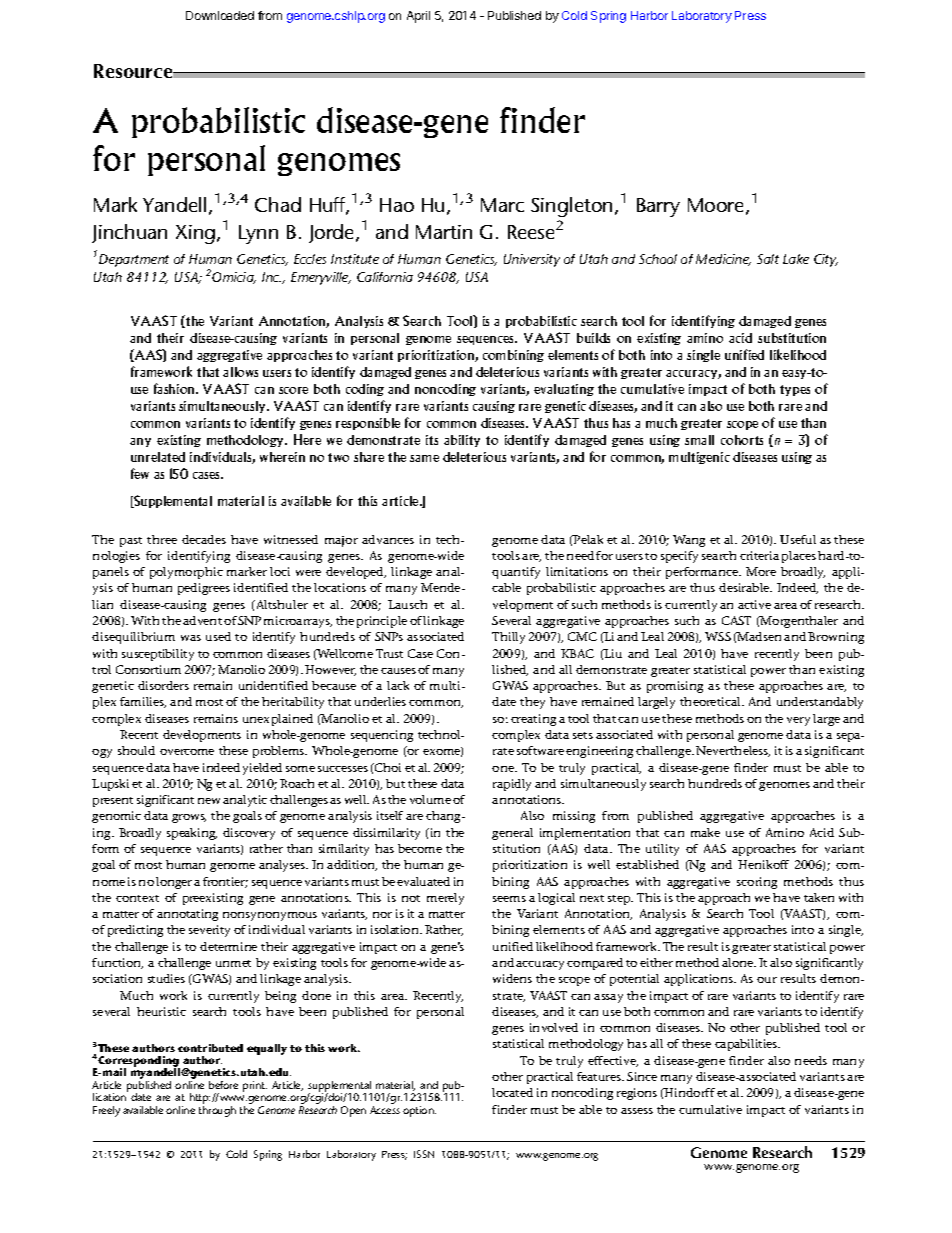  I want to click on option, so click(419, 1111).
